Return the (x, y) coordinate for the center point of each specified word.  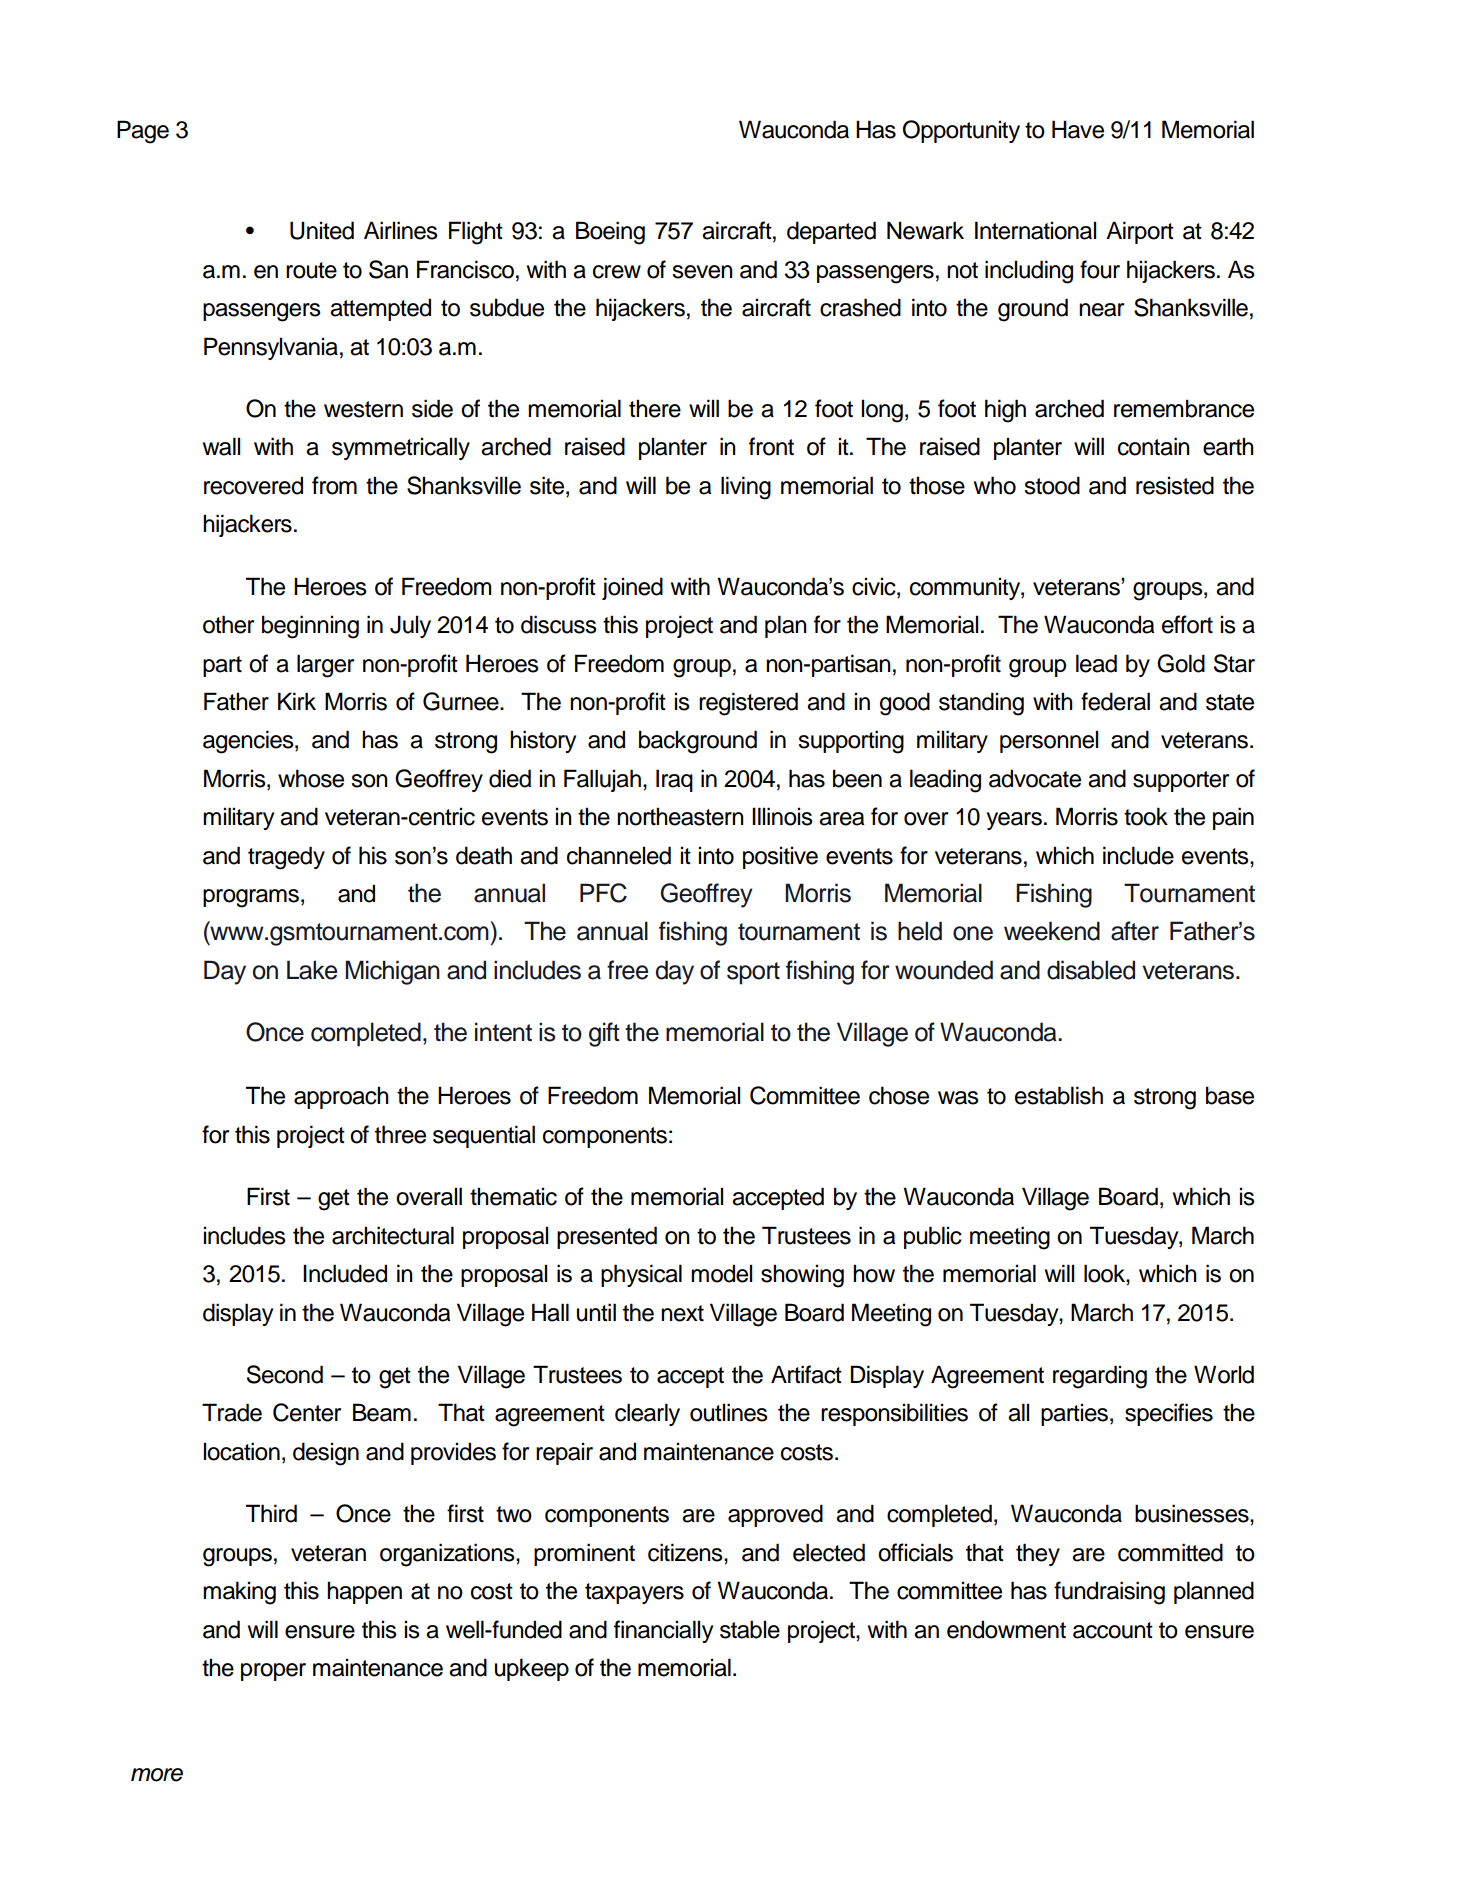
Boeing (610, 233)
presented (607, 1237)
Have (1078, 129)
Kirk (297, 701)
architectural (393, 1235)
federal (1115, 701)
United (322, 230)
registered (748, 704)
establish (1059, 1095)
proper (273, 1672)
